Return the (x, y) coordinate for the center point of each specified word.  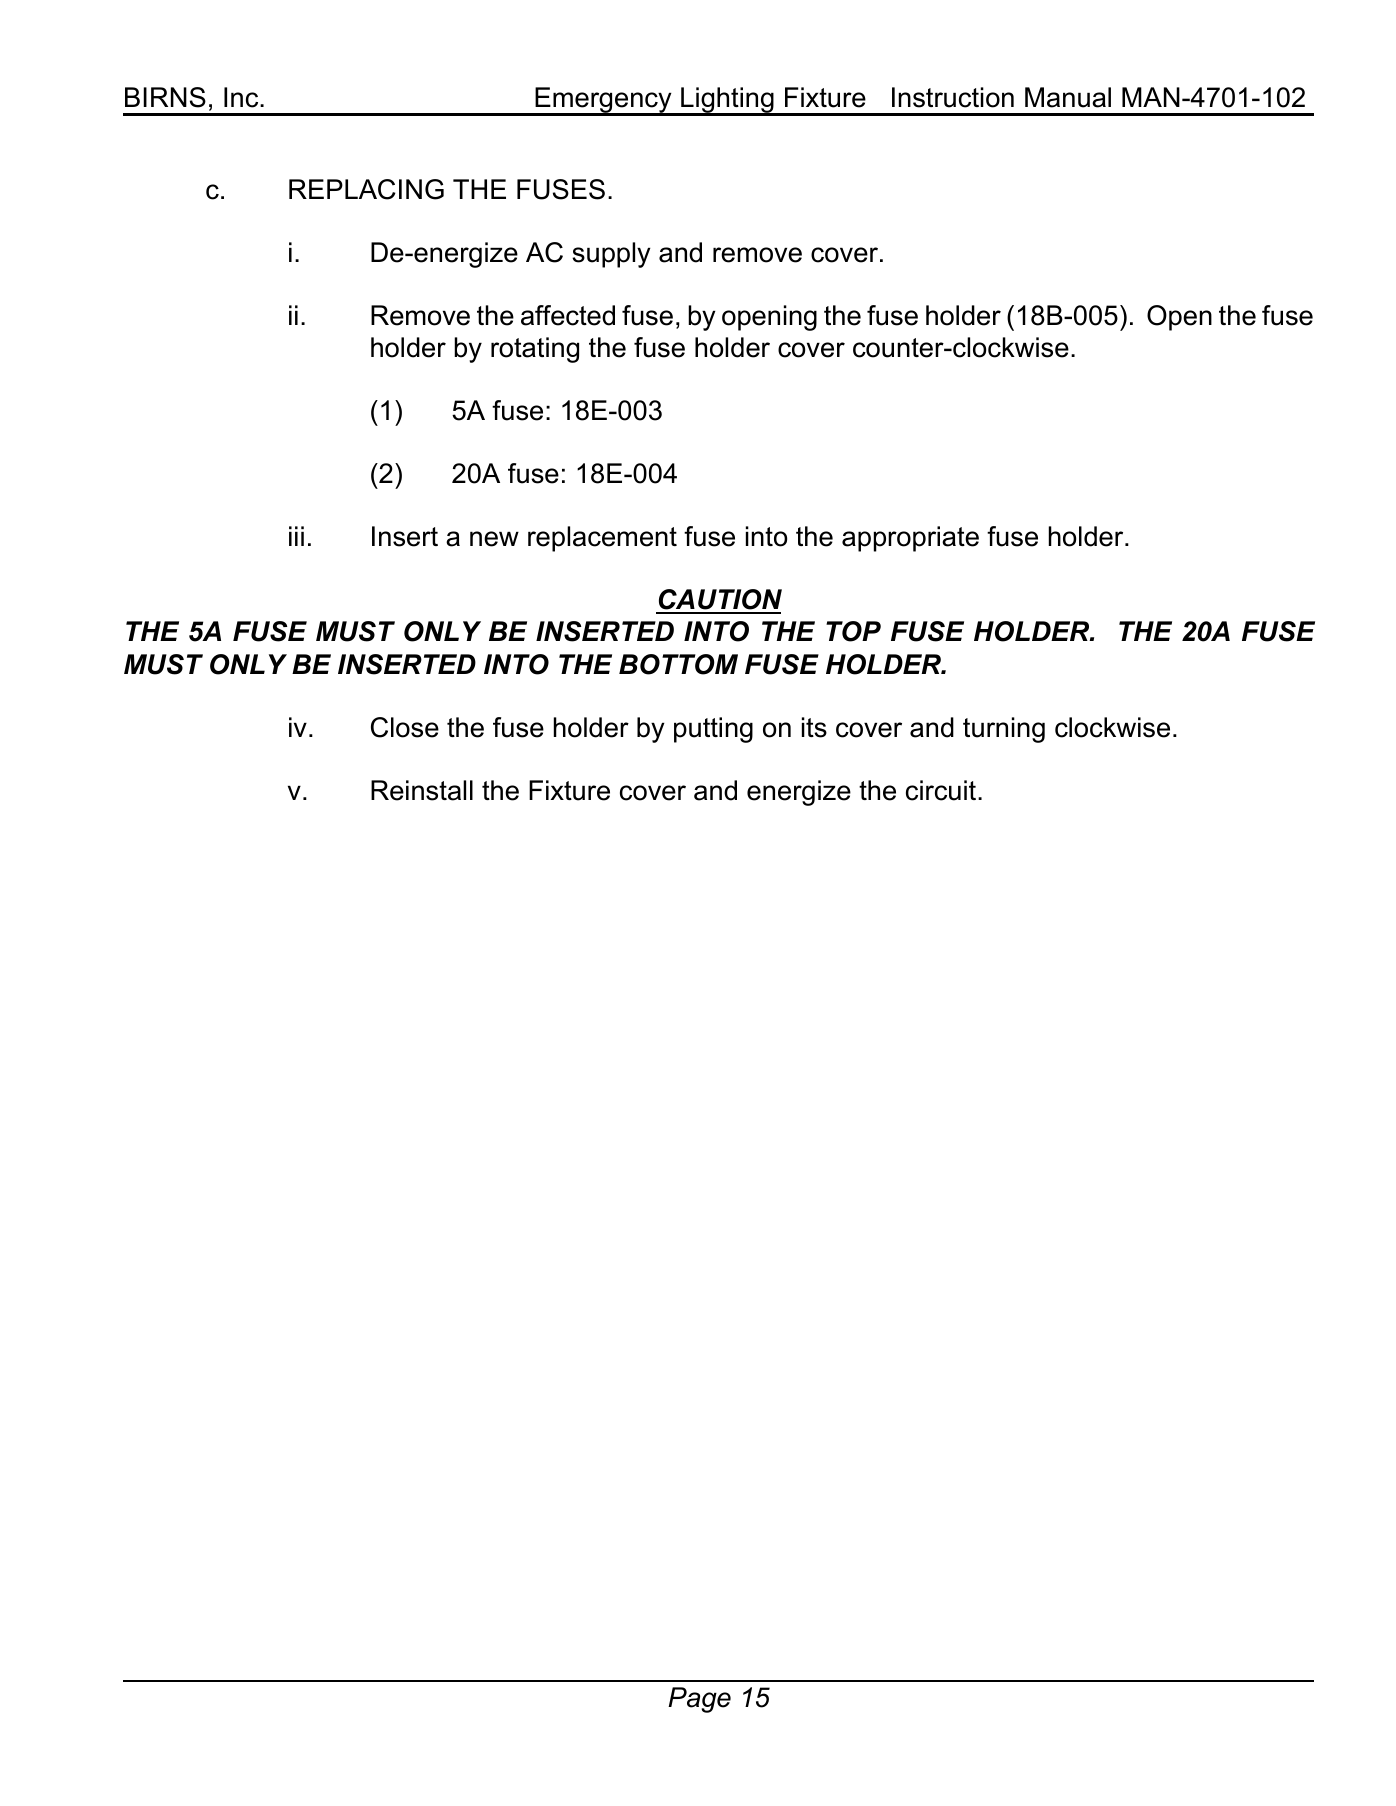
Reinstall (422, 790)
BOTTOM (678, 664)
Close (405, 727)
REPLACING (366, 189)
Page (699, 1700)
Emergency (603, 101)
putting (713, 730)
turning (1004, 730)
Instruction (953, 97)
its (814, 727)
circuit (942, 790)
